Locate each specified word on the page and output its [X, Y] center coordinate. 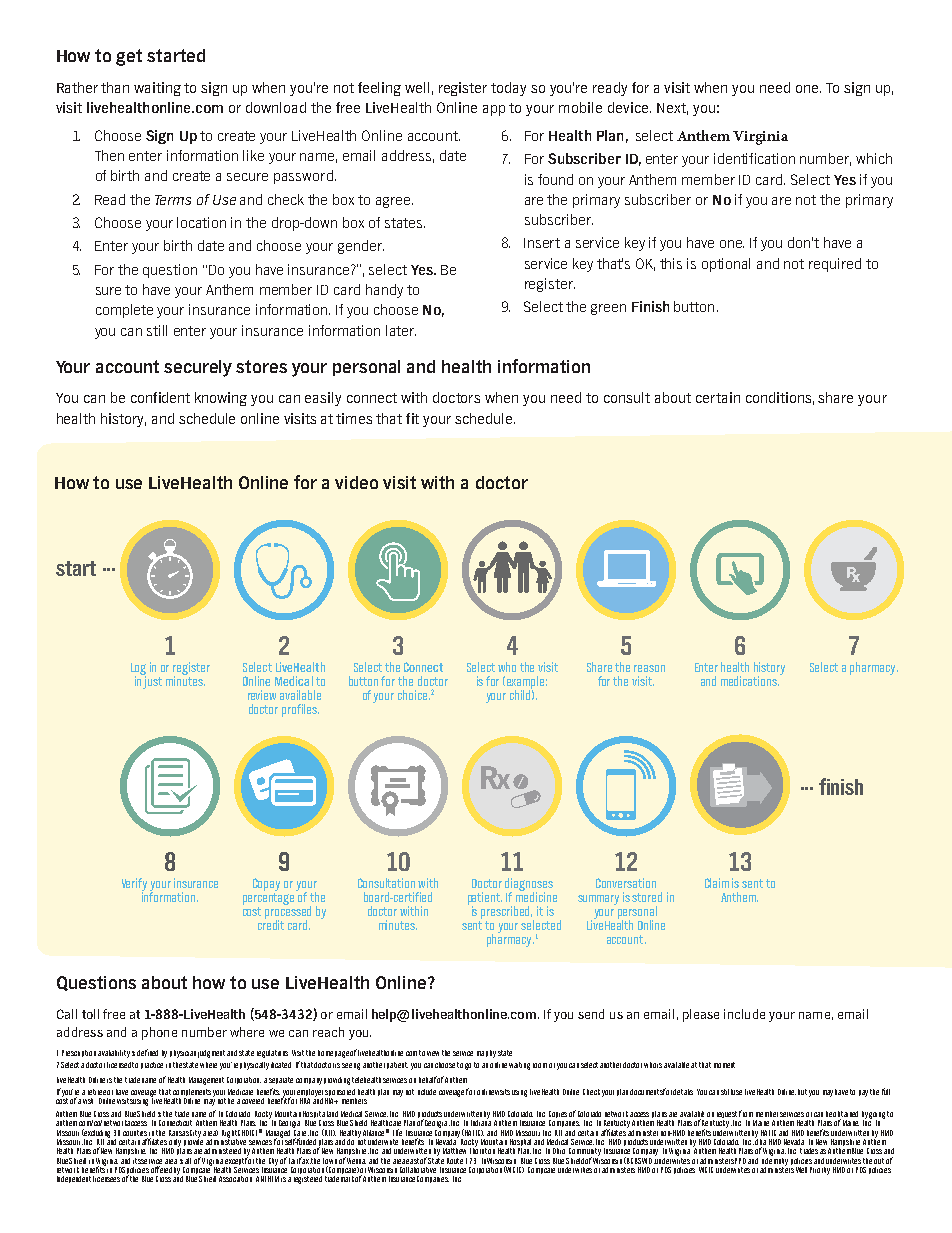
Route [455, 1161]
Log [138, 670]
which [874, 158]
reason [649, 668]
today [508, 89]
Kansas [179, 1133]
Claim [717, 883]
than [115, 87]
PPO [740, 1161]
